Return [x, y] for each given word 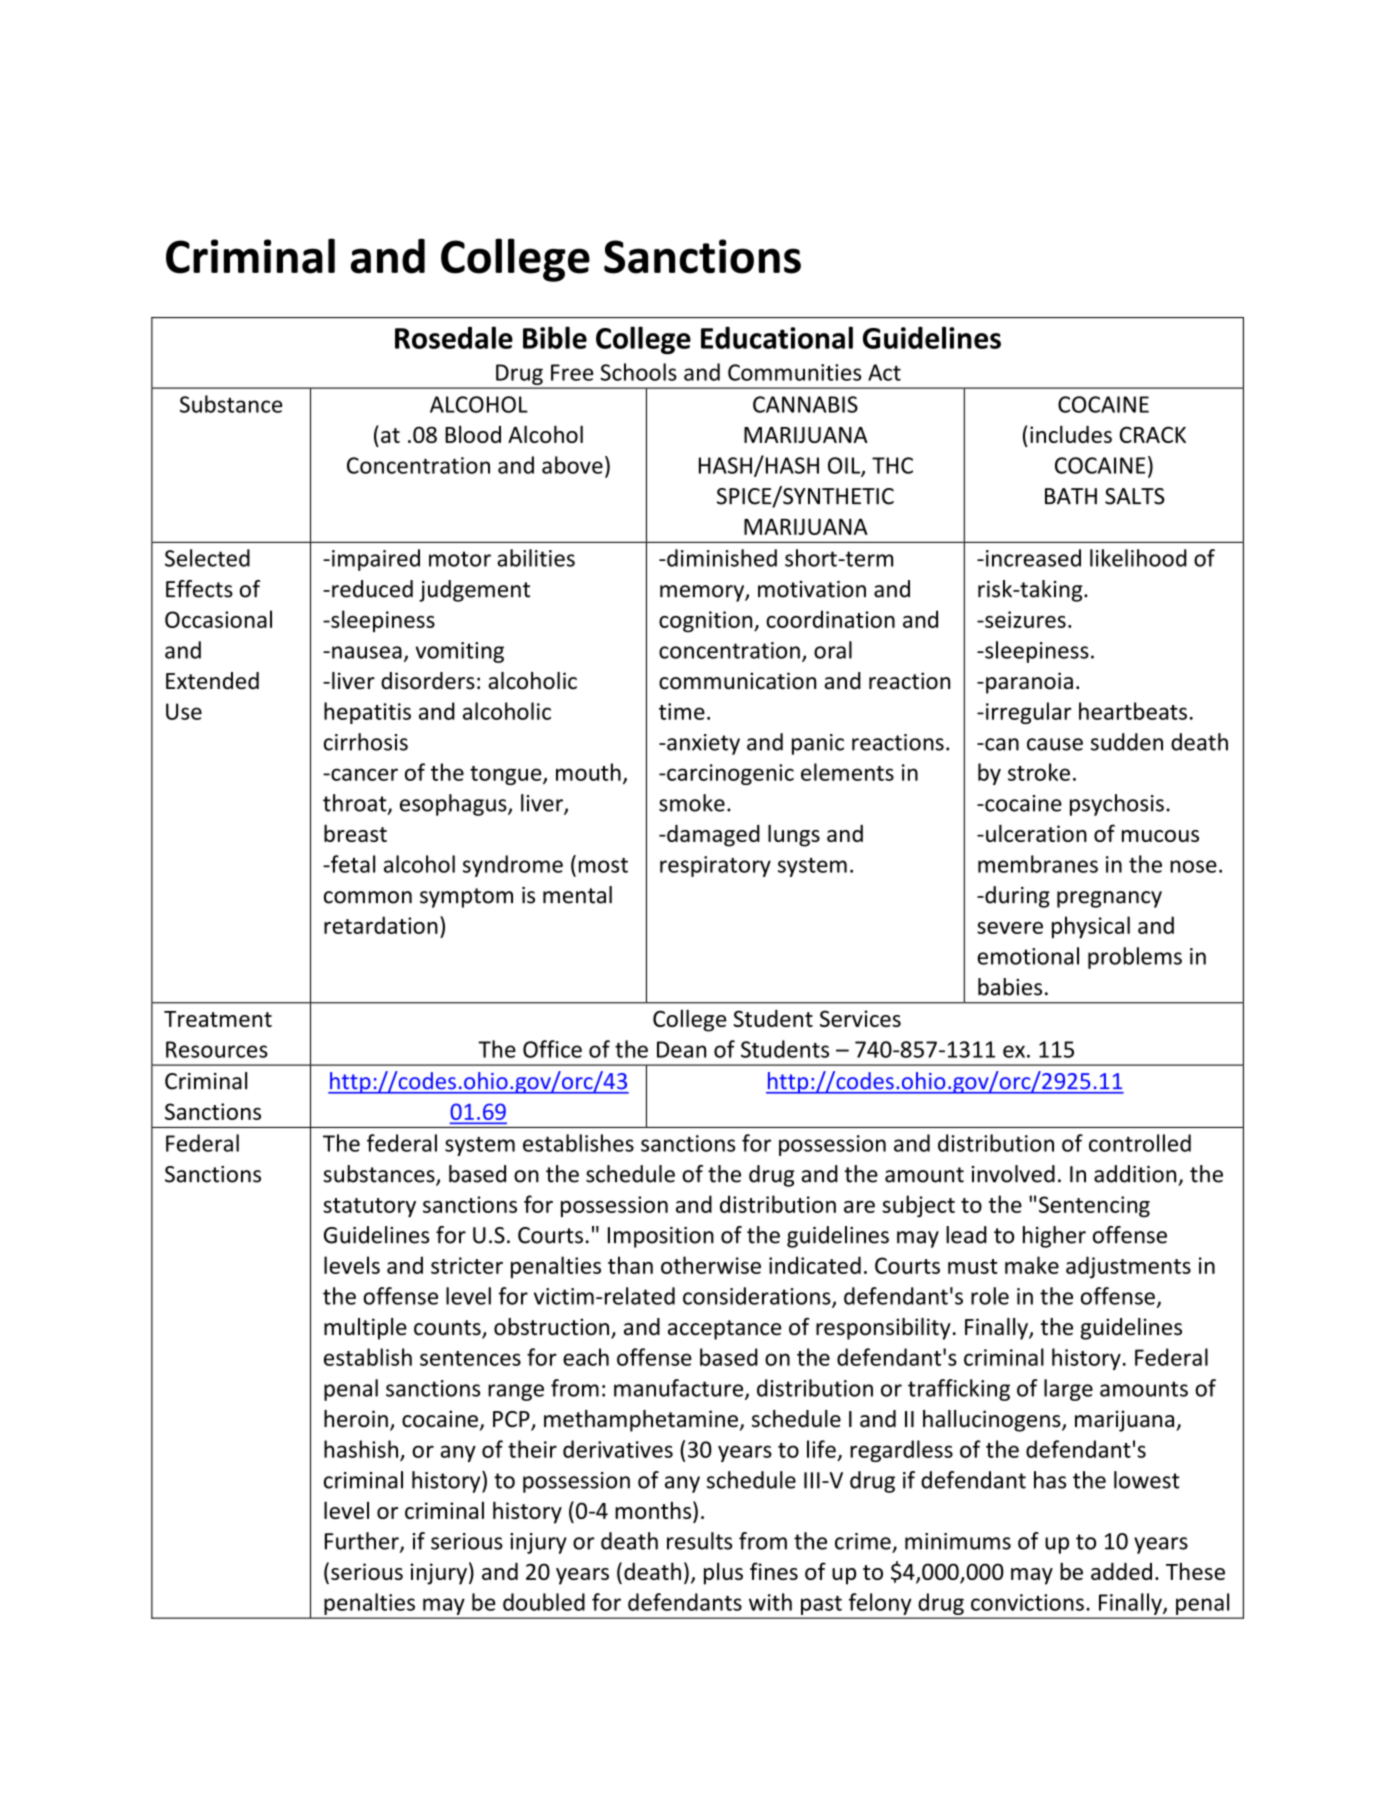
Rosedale [454, 337]
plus [723, 1573]
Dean [681, 1049]
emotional [1028, 956]
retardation [381, 925]
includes [1071, 434]
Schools [638, 372]
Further [363, 1542]
